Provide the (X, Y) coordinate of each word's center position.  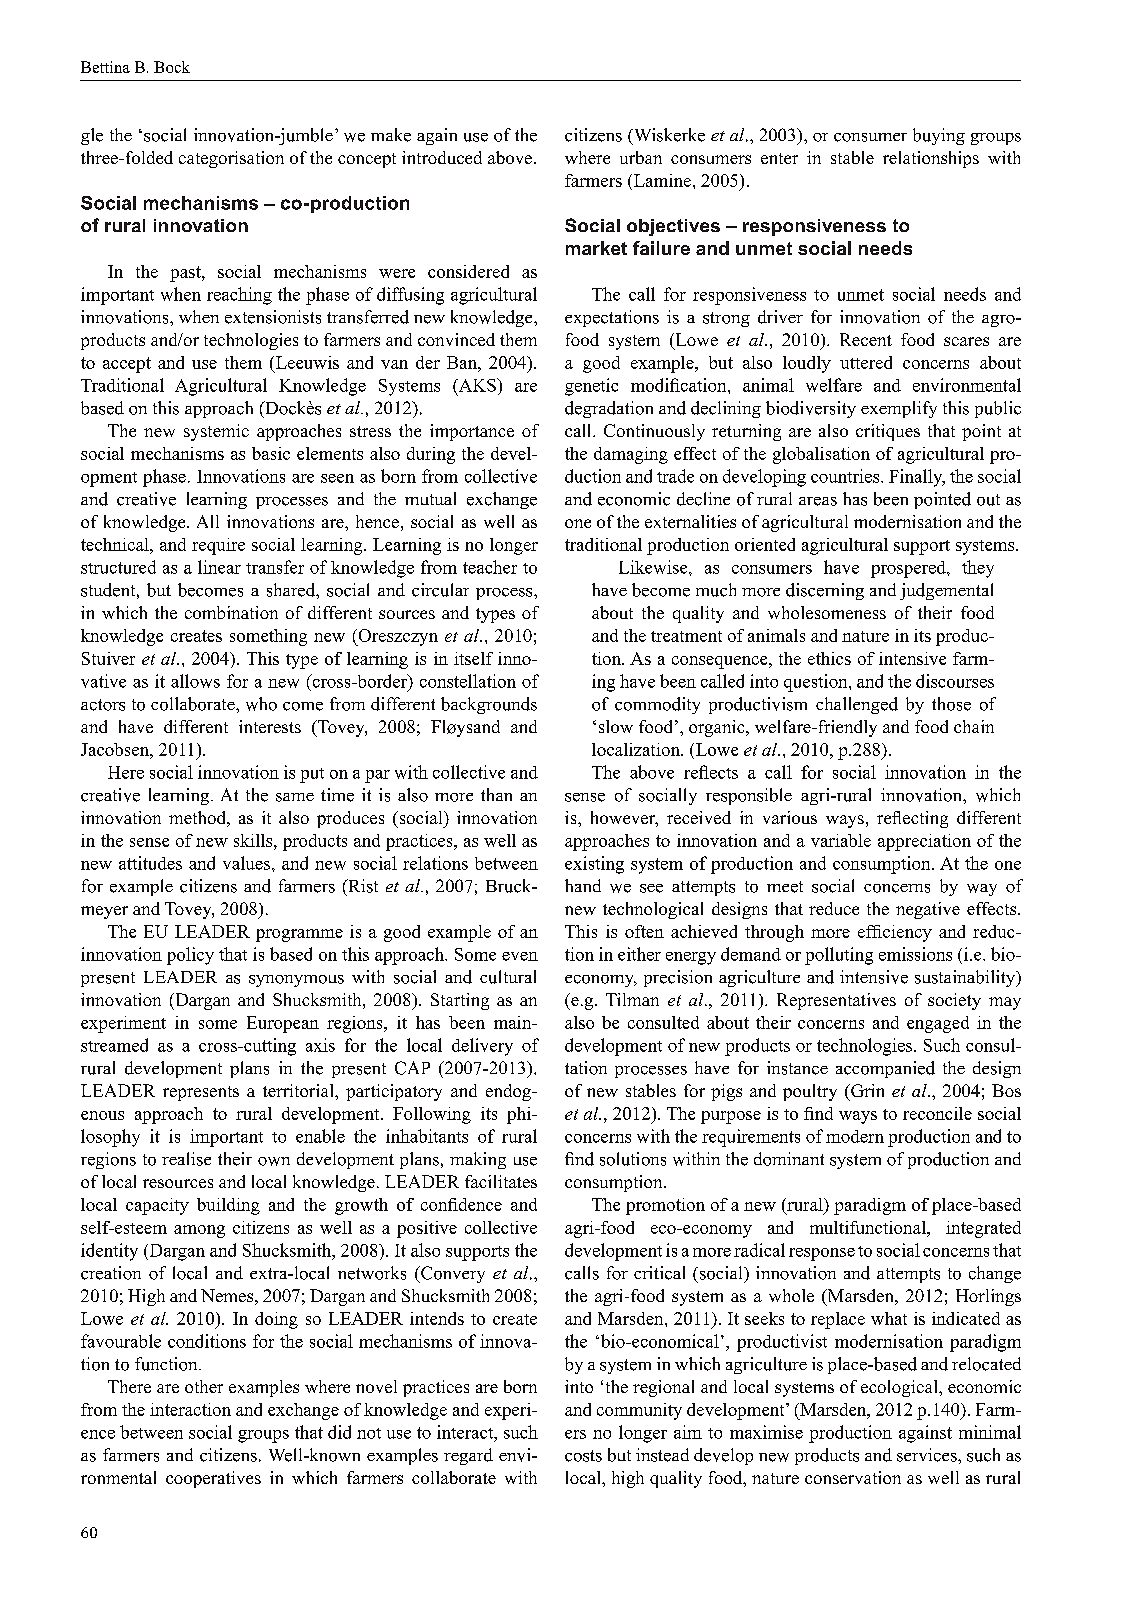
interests (270, 726)
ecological (900, 1388)
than (496, 794)
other (204, 1386)
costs (583, 1456)
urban (641, 157)
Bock (172, 67)
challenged (857, 705)
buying (939, 136)
